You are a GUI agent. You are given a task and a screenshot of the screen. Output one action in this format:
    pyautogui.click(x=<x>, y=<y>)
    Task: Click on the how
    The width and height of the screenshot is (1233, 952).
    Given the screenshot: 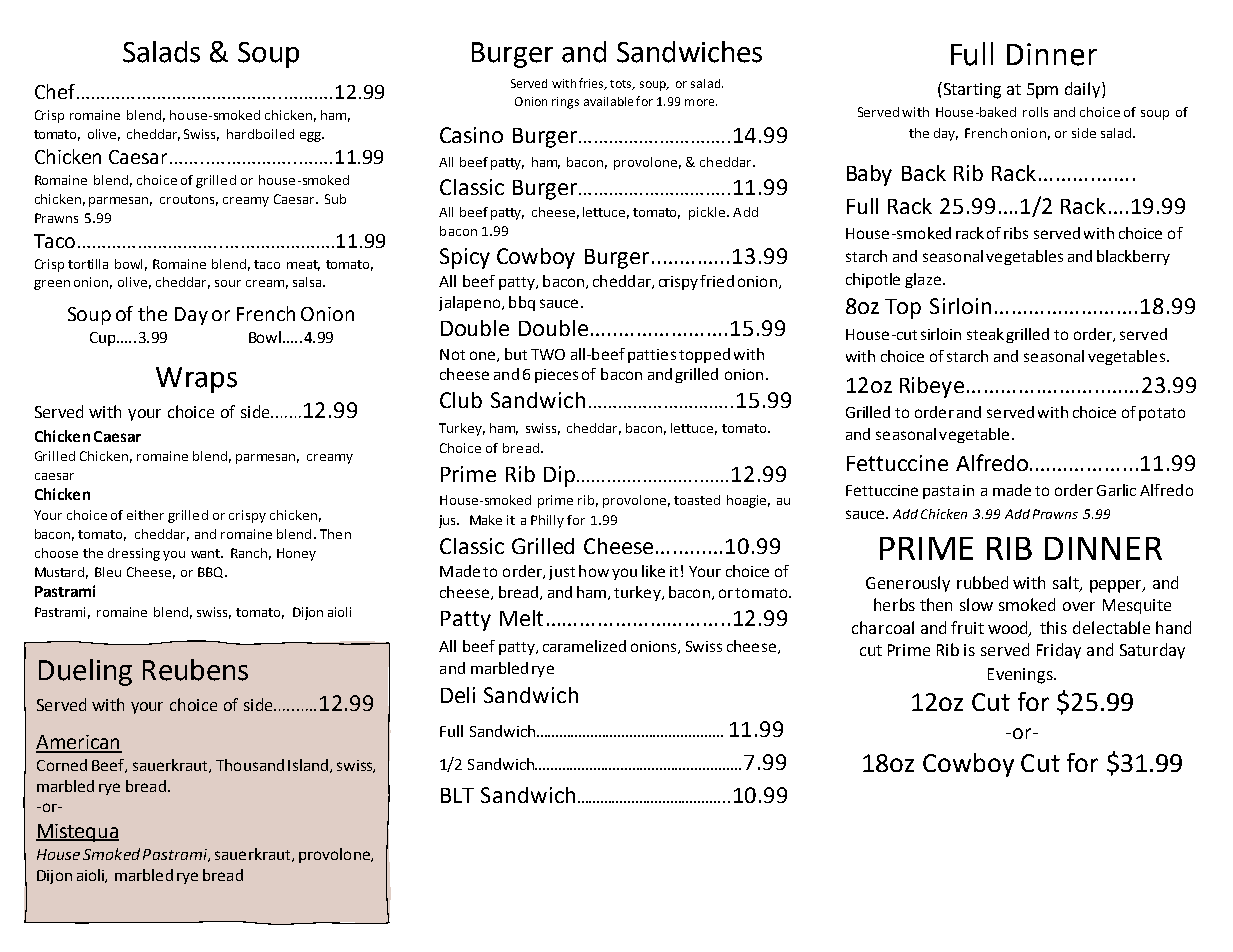 What is the action you would take?
    pyautogui.click(x=594, y=571)
